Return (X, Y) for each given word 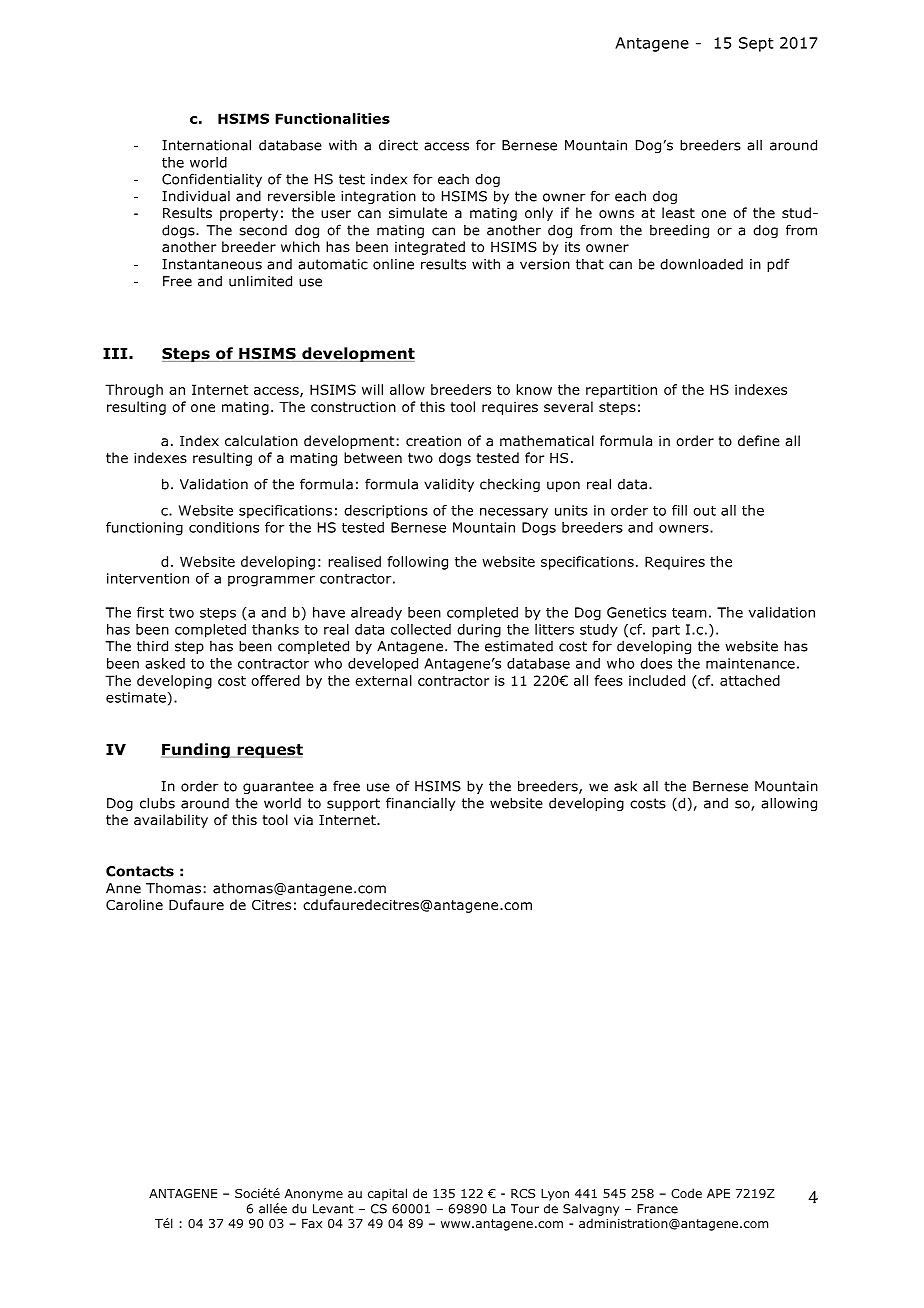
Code (686, 1193)
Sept (756, 44)
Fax (312, 1223)
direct (398, 145)
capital (387, 1194)
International (206, 145)
